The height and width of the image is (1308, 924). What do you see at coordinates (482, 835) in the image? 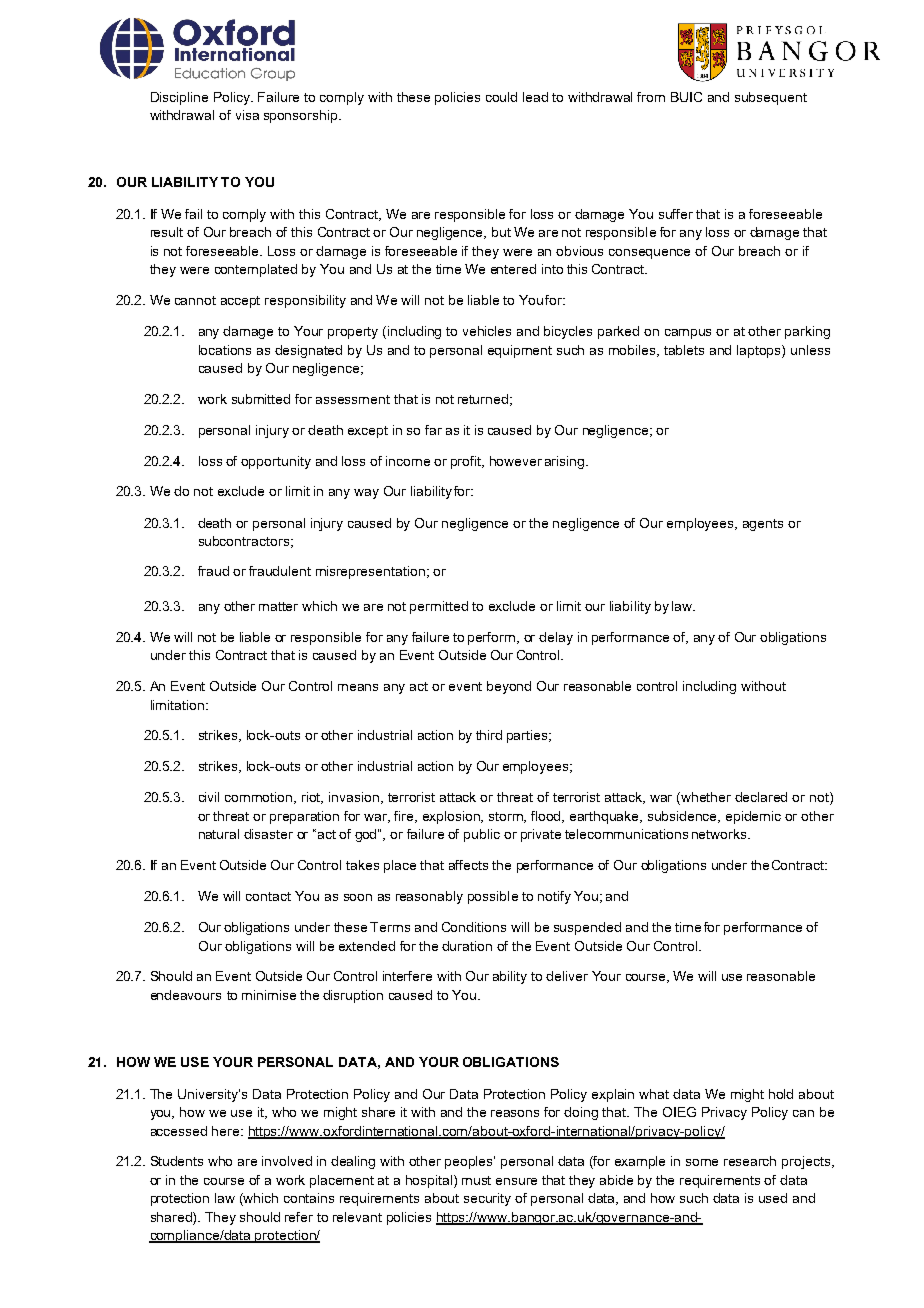
I see `public` at bounding box center [482, 835].
